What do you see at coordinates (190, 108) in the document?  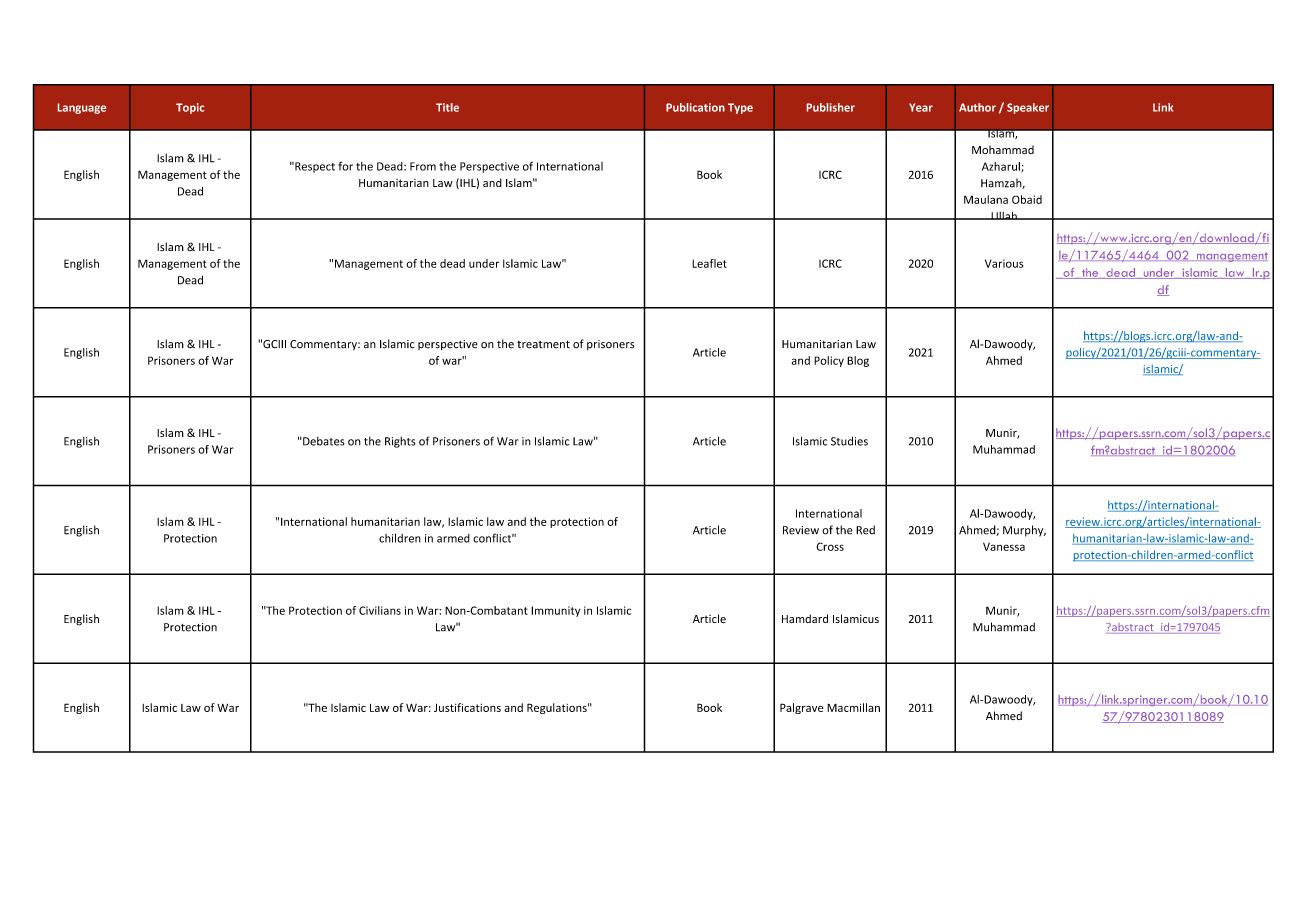 I see `Topic` at bounding box center [190, 108].
